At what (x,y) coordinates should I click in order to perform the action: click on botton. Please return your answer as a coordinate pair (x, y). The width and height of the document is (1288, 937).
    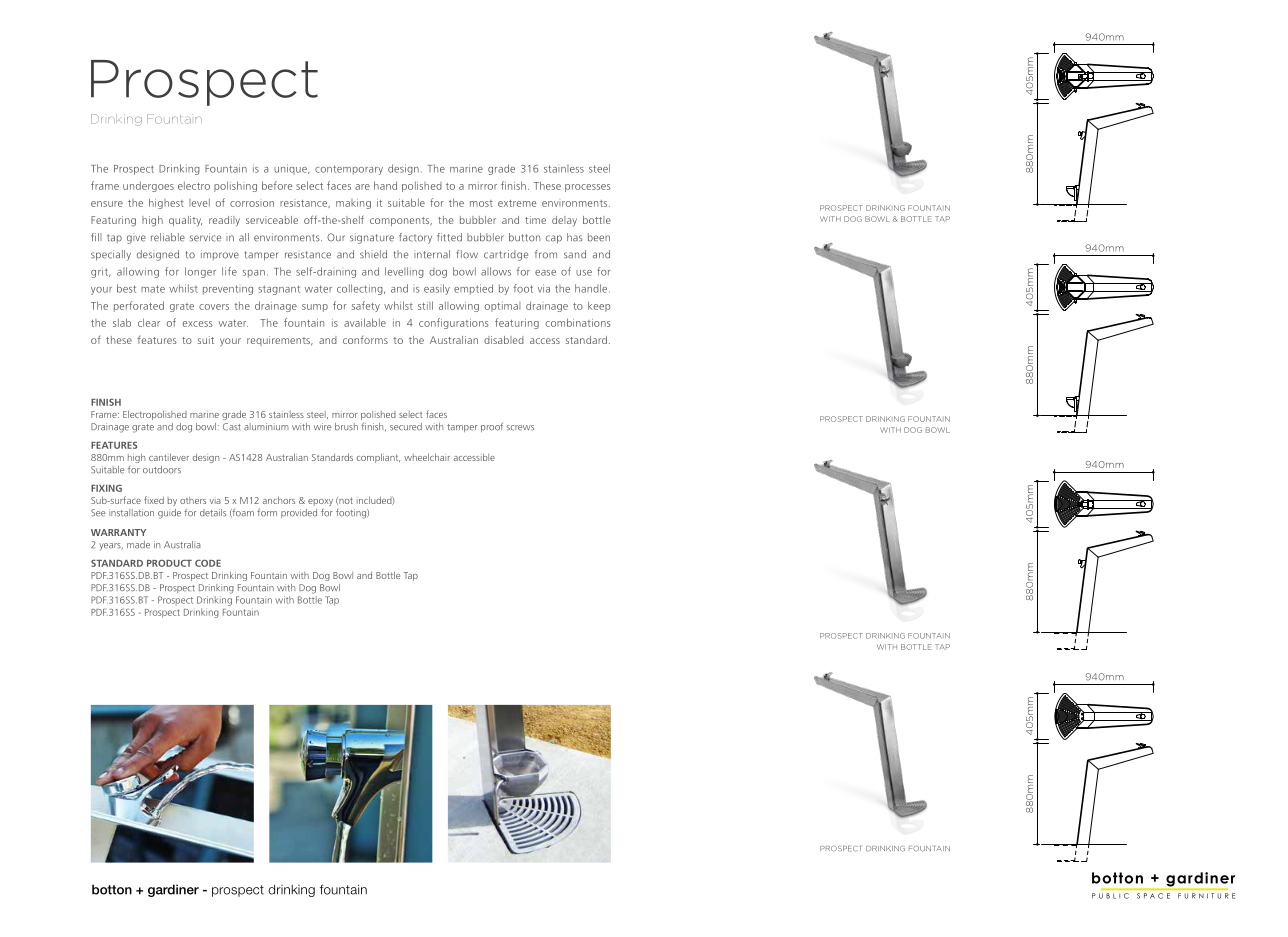
    Looking at the image, I should click on (112, 889).
